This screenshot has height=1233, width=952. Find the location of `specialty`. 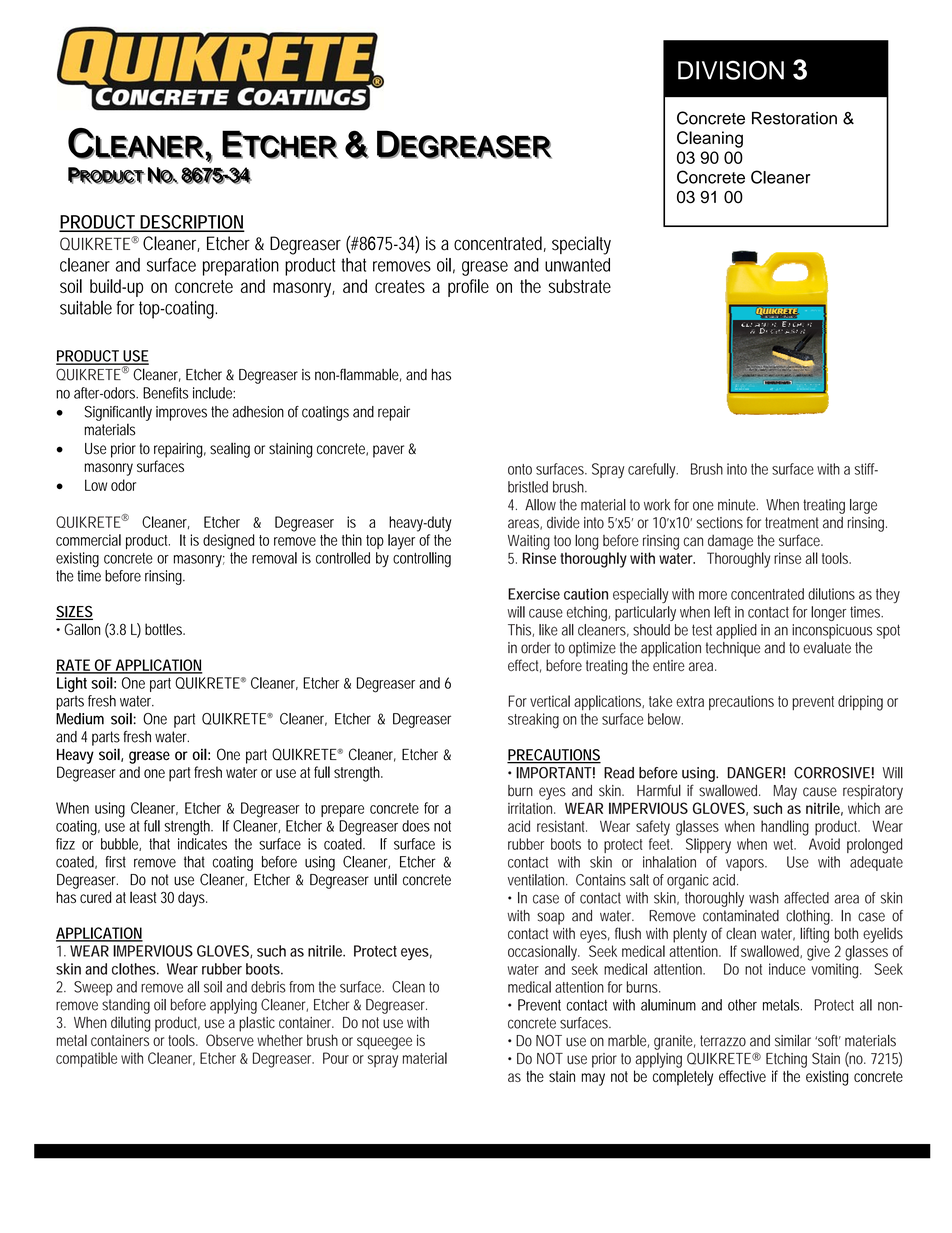

specialty is located at coordinates (581, 245).
